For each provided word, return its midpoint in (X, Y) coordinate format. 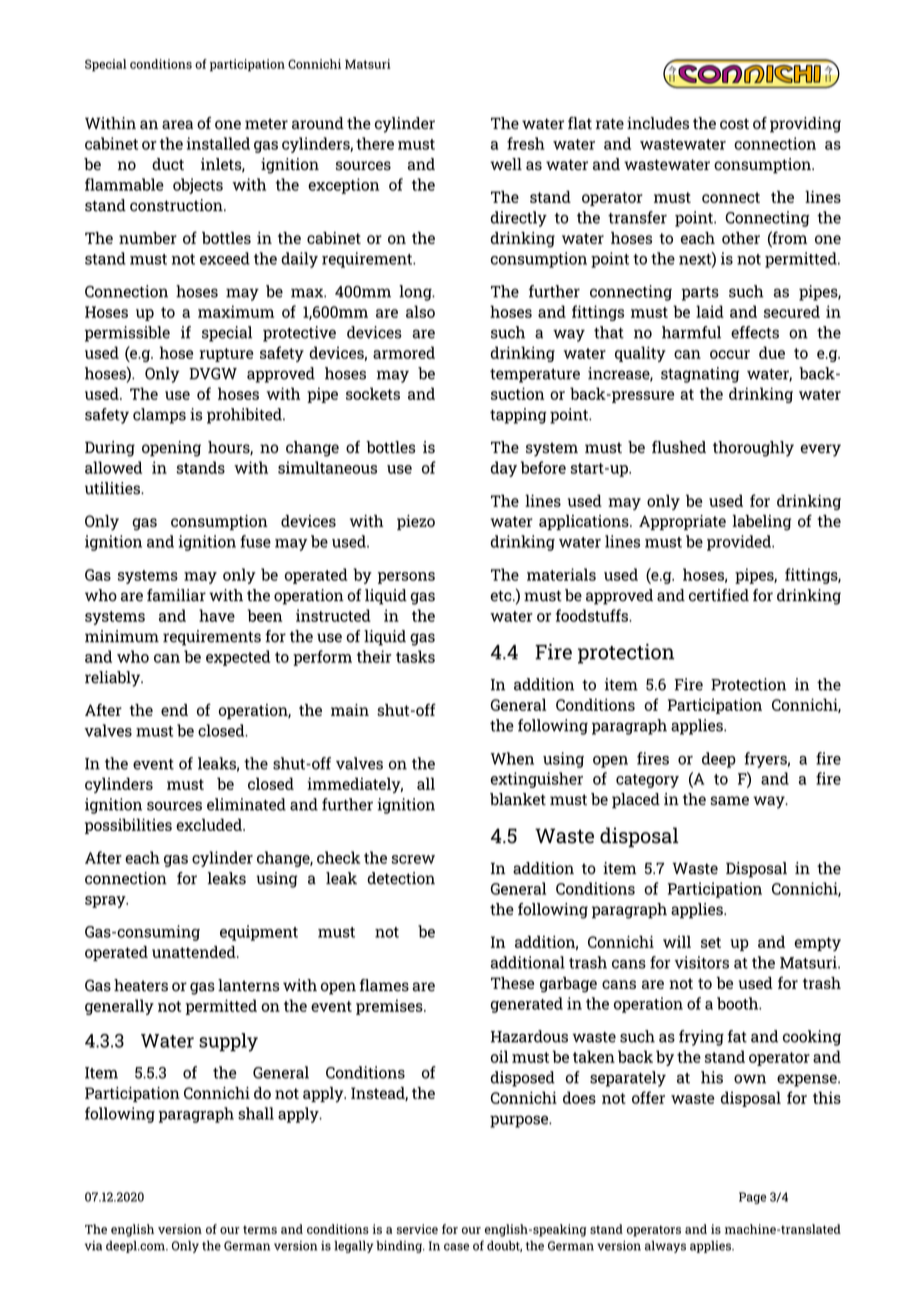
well (506, 164)
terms (260, 1229)
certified (719, 595)
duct (168, 164)
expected (238, 658)
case (456, 1247)
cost (734, 123)
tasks (415, 656)
